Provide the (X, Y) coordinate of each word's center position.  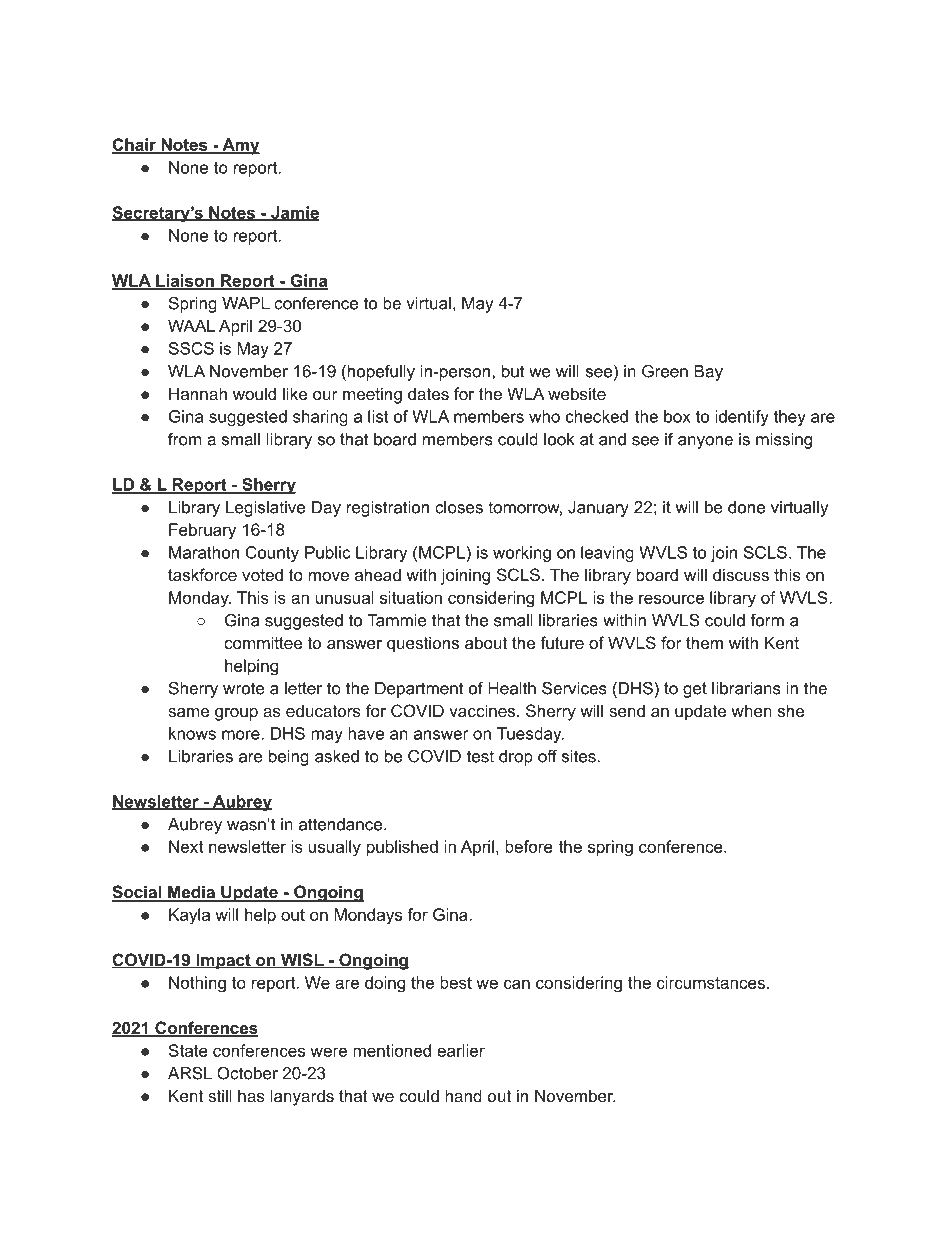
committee (263, 642)
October (247, 1073)
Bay (708, 373)
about (486, 642)
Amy (240, 146)
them (704, 642)
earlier (461, 1050)
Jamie (294, 213)
